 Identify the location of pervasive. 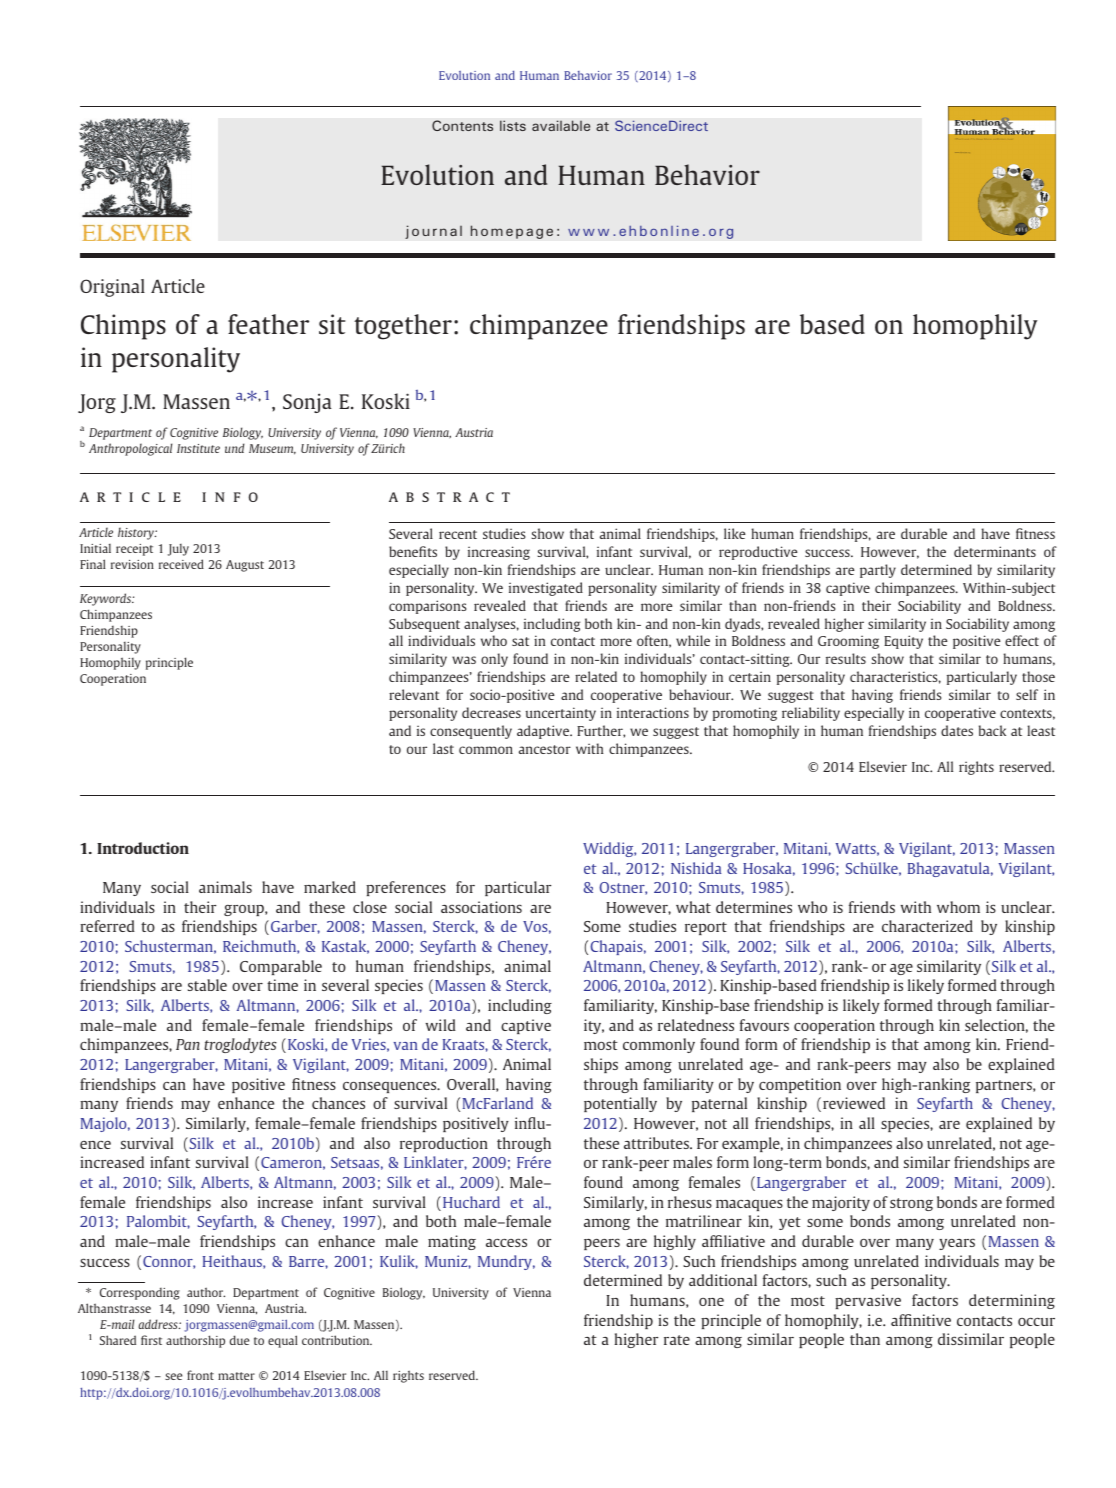
(868, 1301).
